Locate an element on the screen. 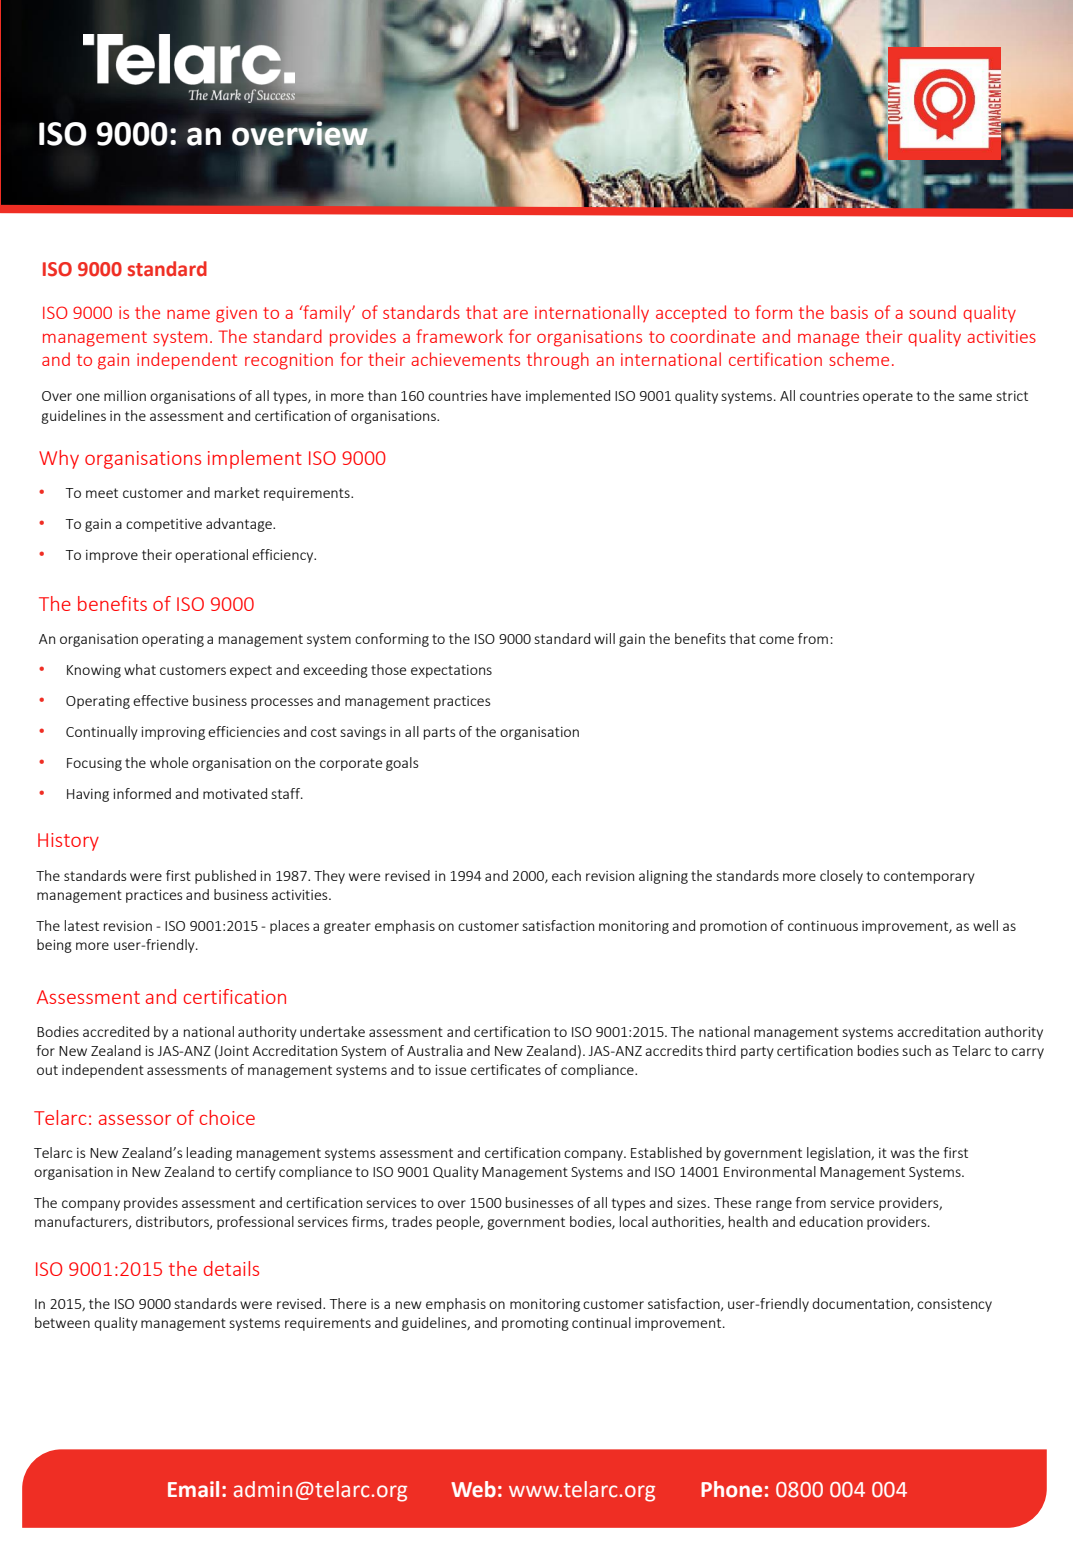  each is located at coordinates (566, 875).
